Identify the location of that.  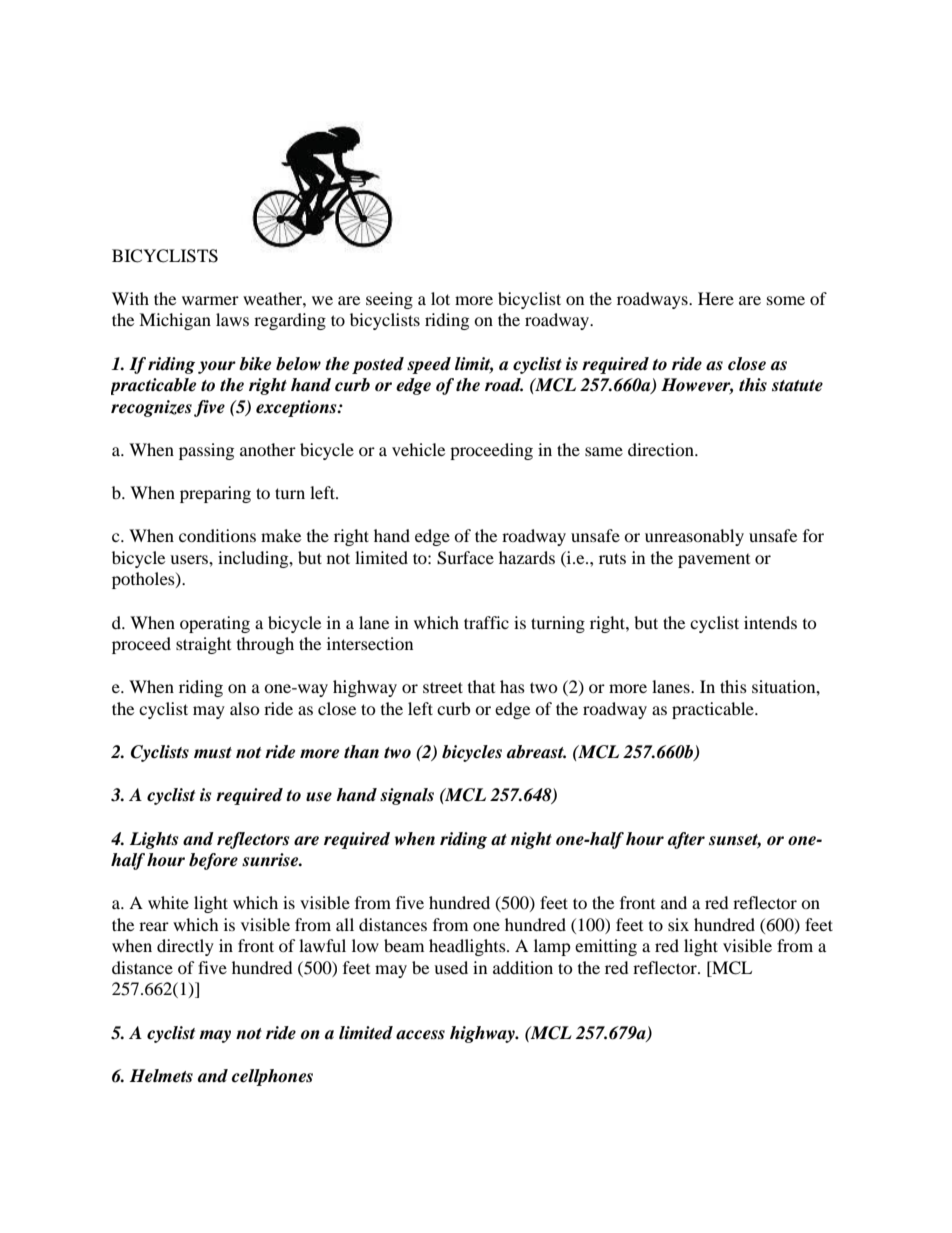
(481, 686).
